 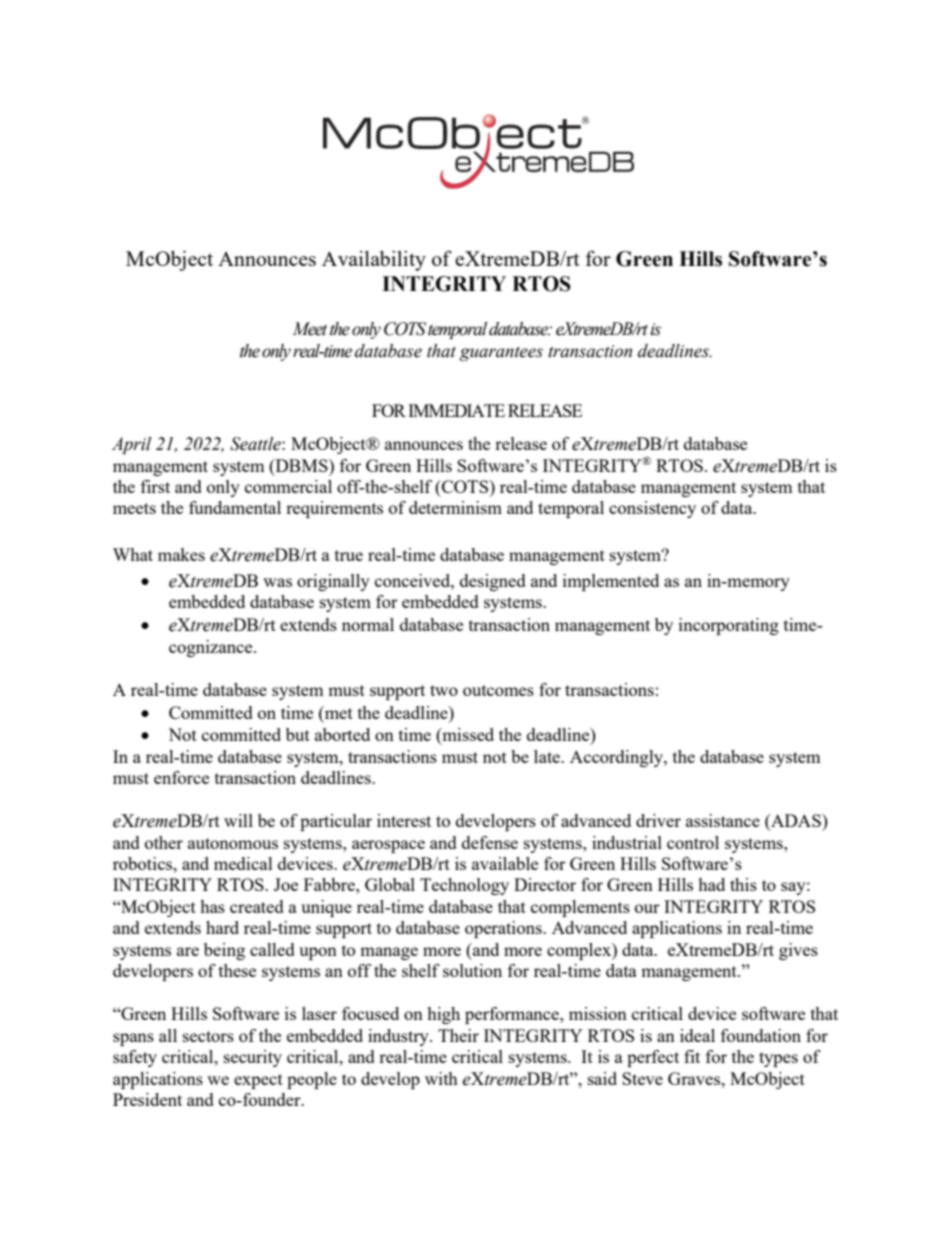 I want to click on Availability, so click(x=374, y=261).
